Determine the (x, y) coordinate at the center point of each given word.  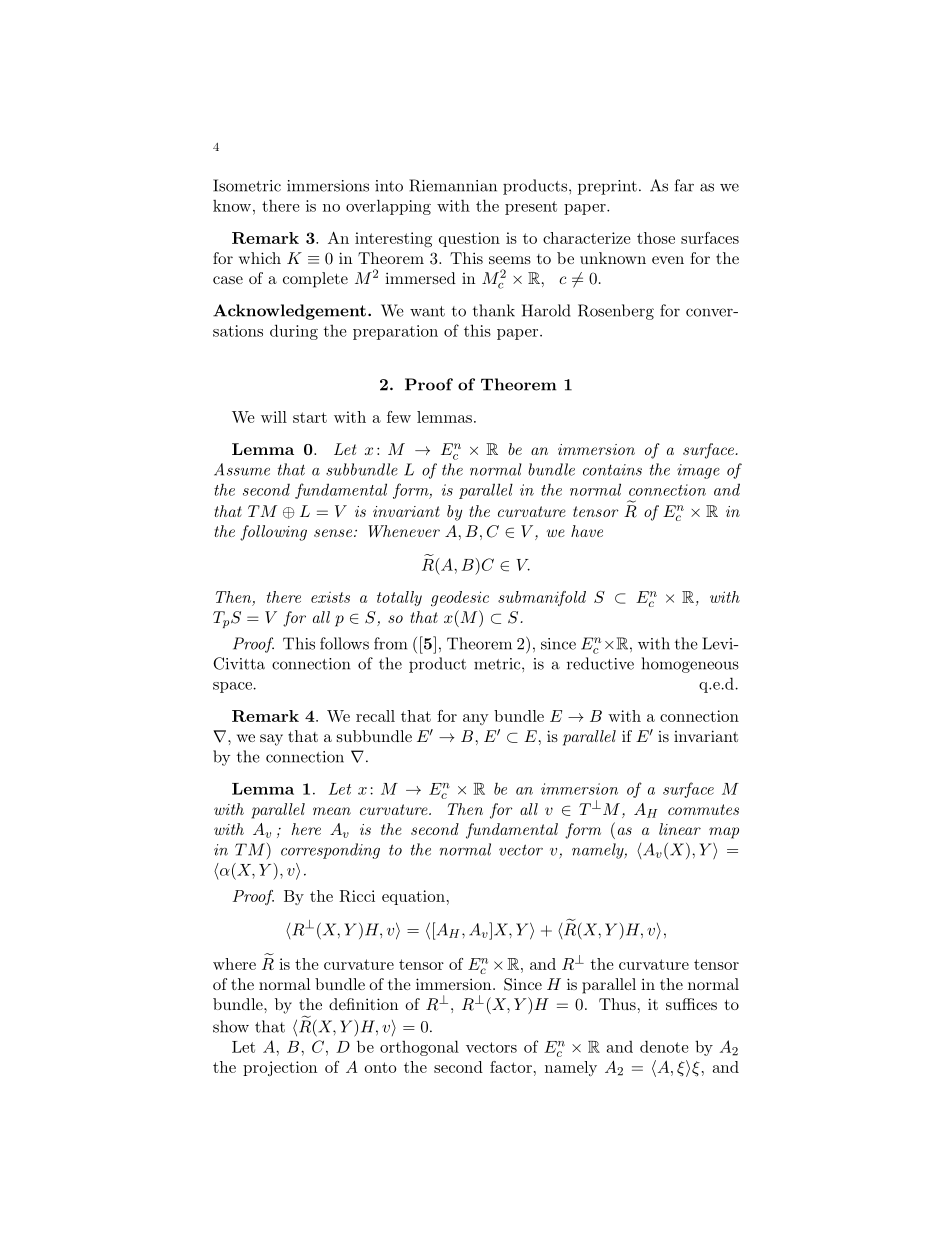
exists (330, 597)
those (656, 238)
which (260, 258)
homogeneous (690, 665)
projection (280, 1068)
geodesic (460, 599)
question (469, 239)
